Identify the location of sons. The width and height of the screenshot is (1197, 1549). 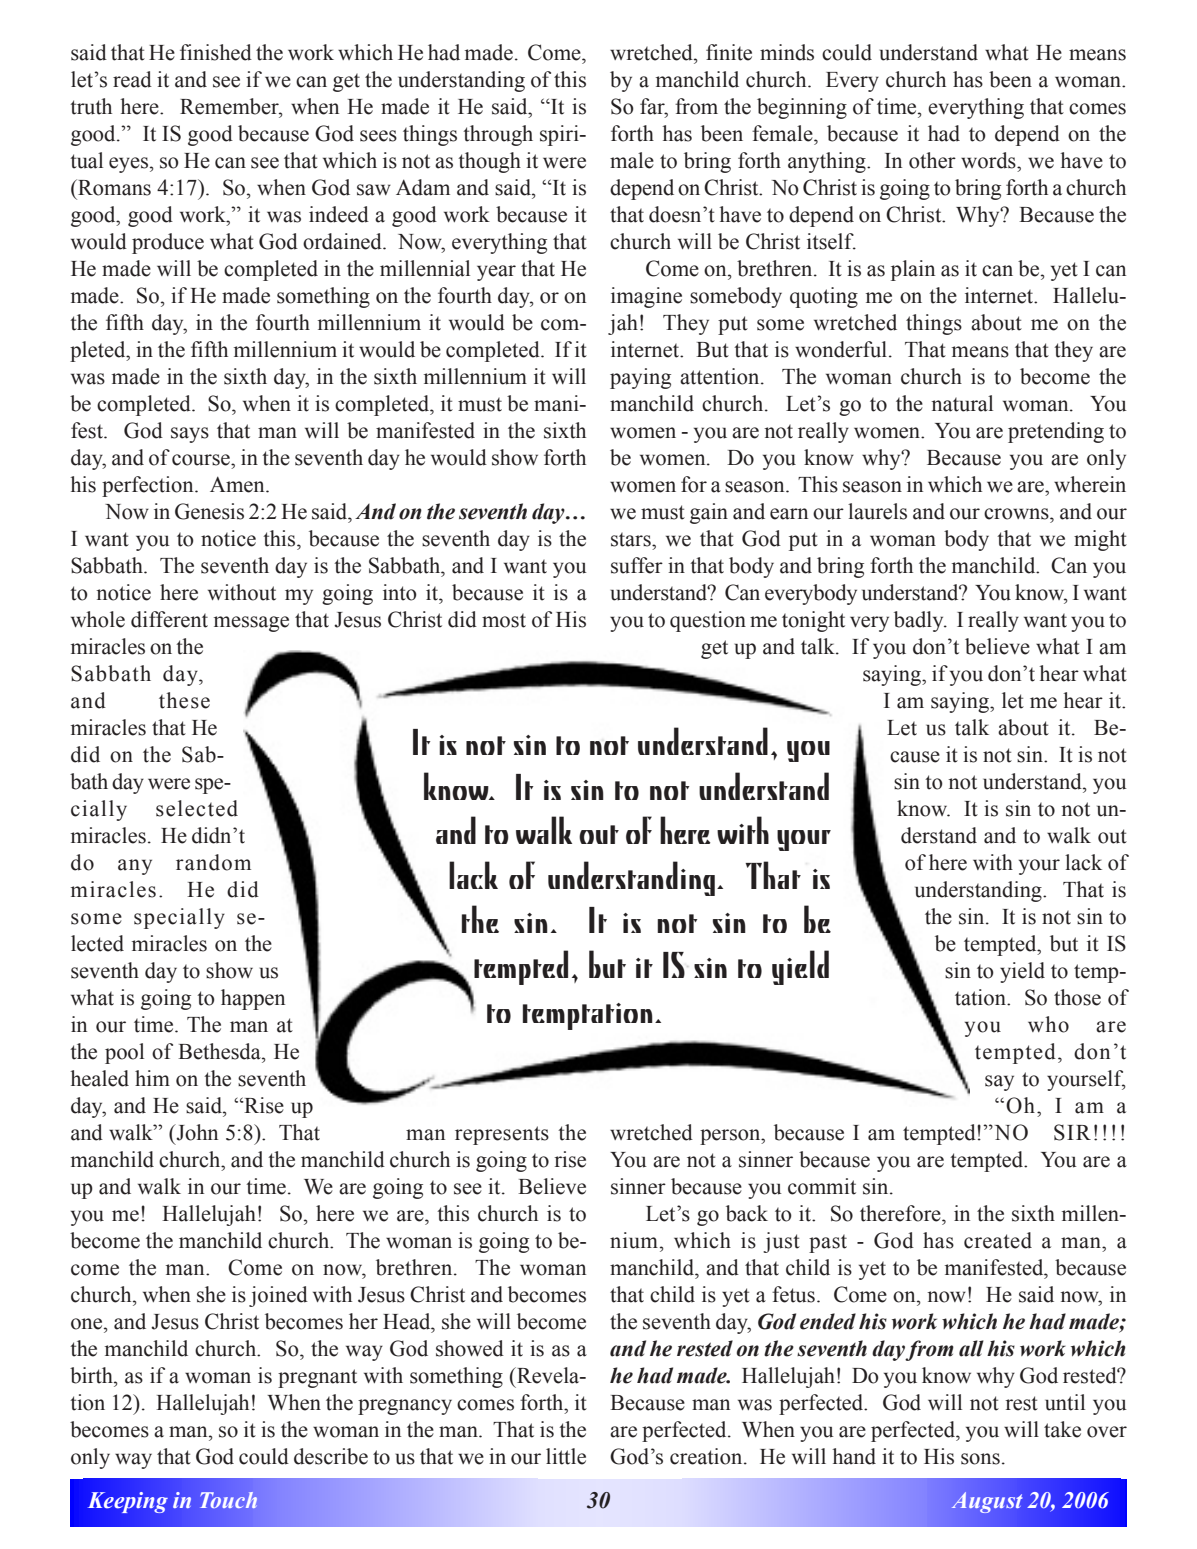
(980, 1459).
